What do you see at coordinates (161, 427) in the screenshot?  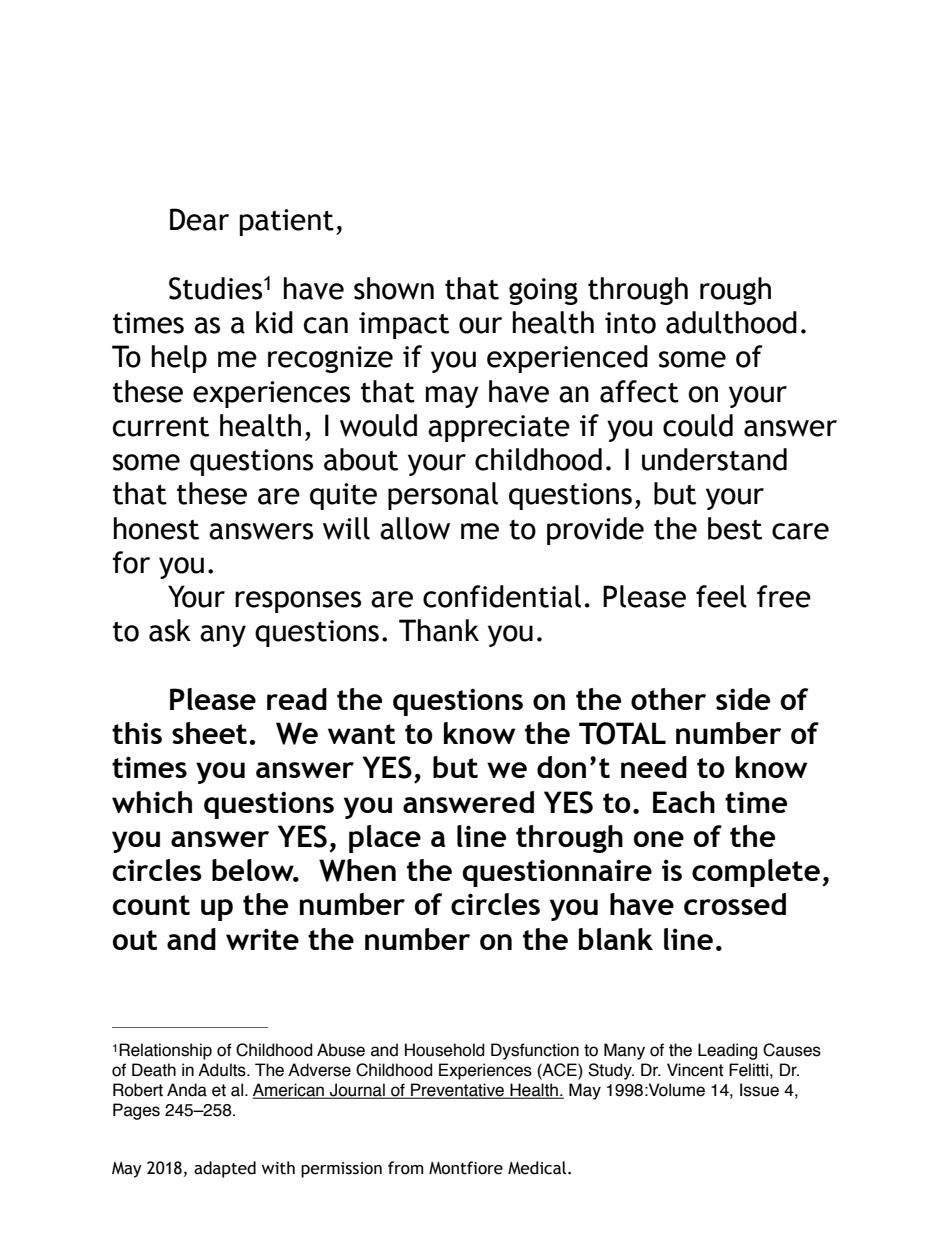 I see `current` at bounding box center [161, 427].
